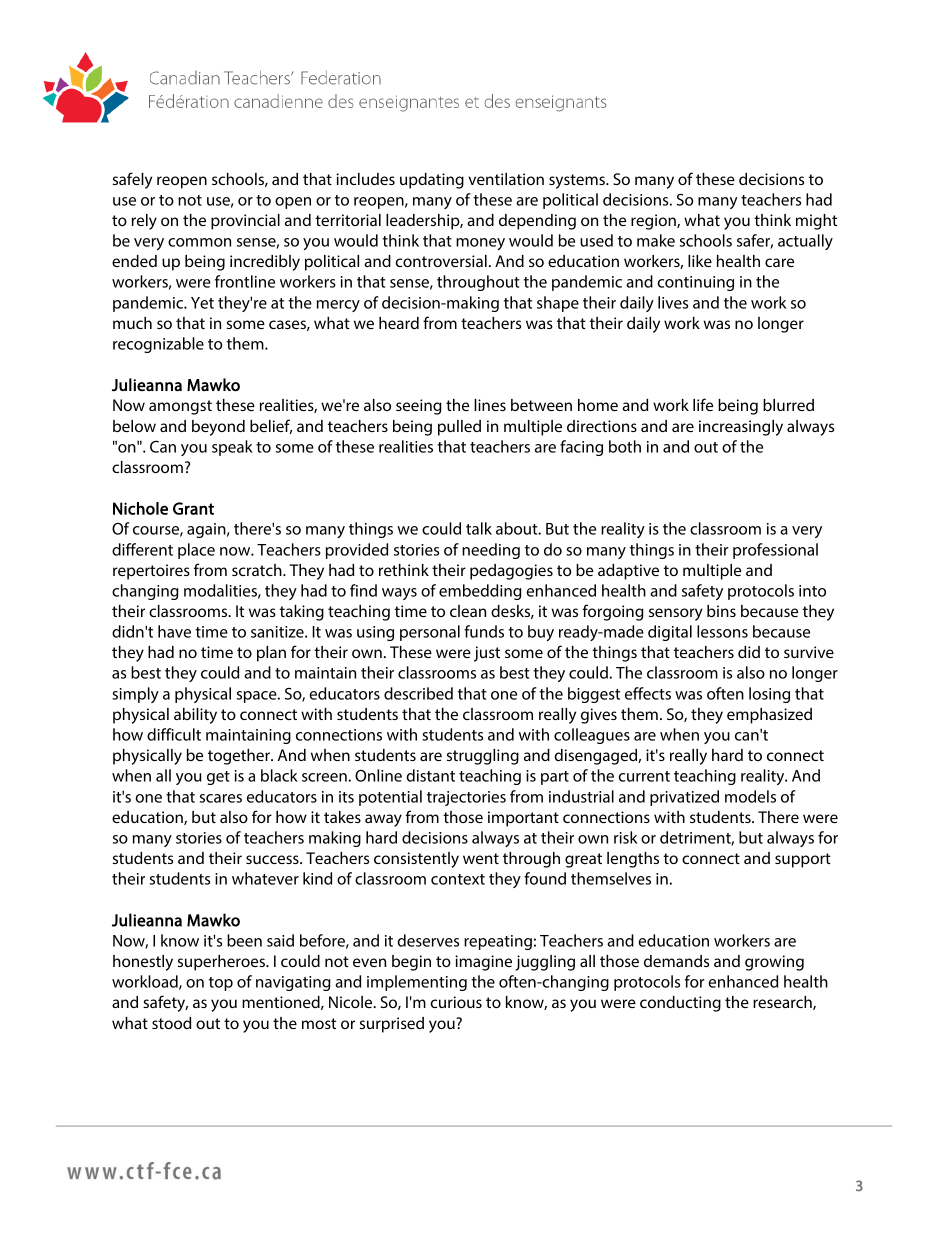 Image resolution: width=952 pixels, height=1233 pixels. Describe the element at coordinates (232, 448) in the page. I see `speak` at that location.
